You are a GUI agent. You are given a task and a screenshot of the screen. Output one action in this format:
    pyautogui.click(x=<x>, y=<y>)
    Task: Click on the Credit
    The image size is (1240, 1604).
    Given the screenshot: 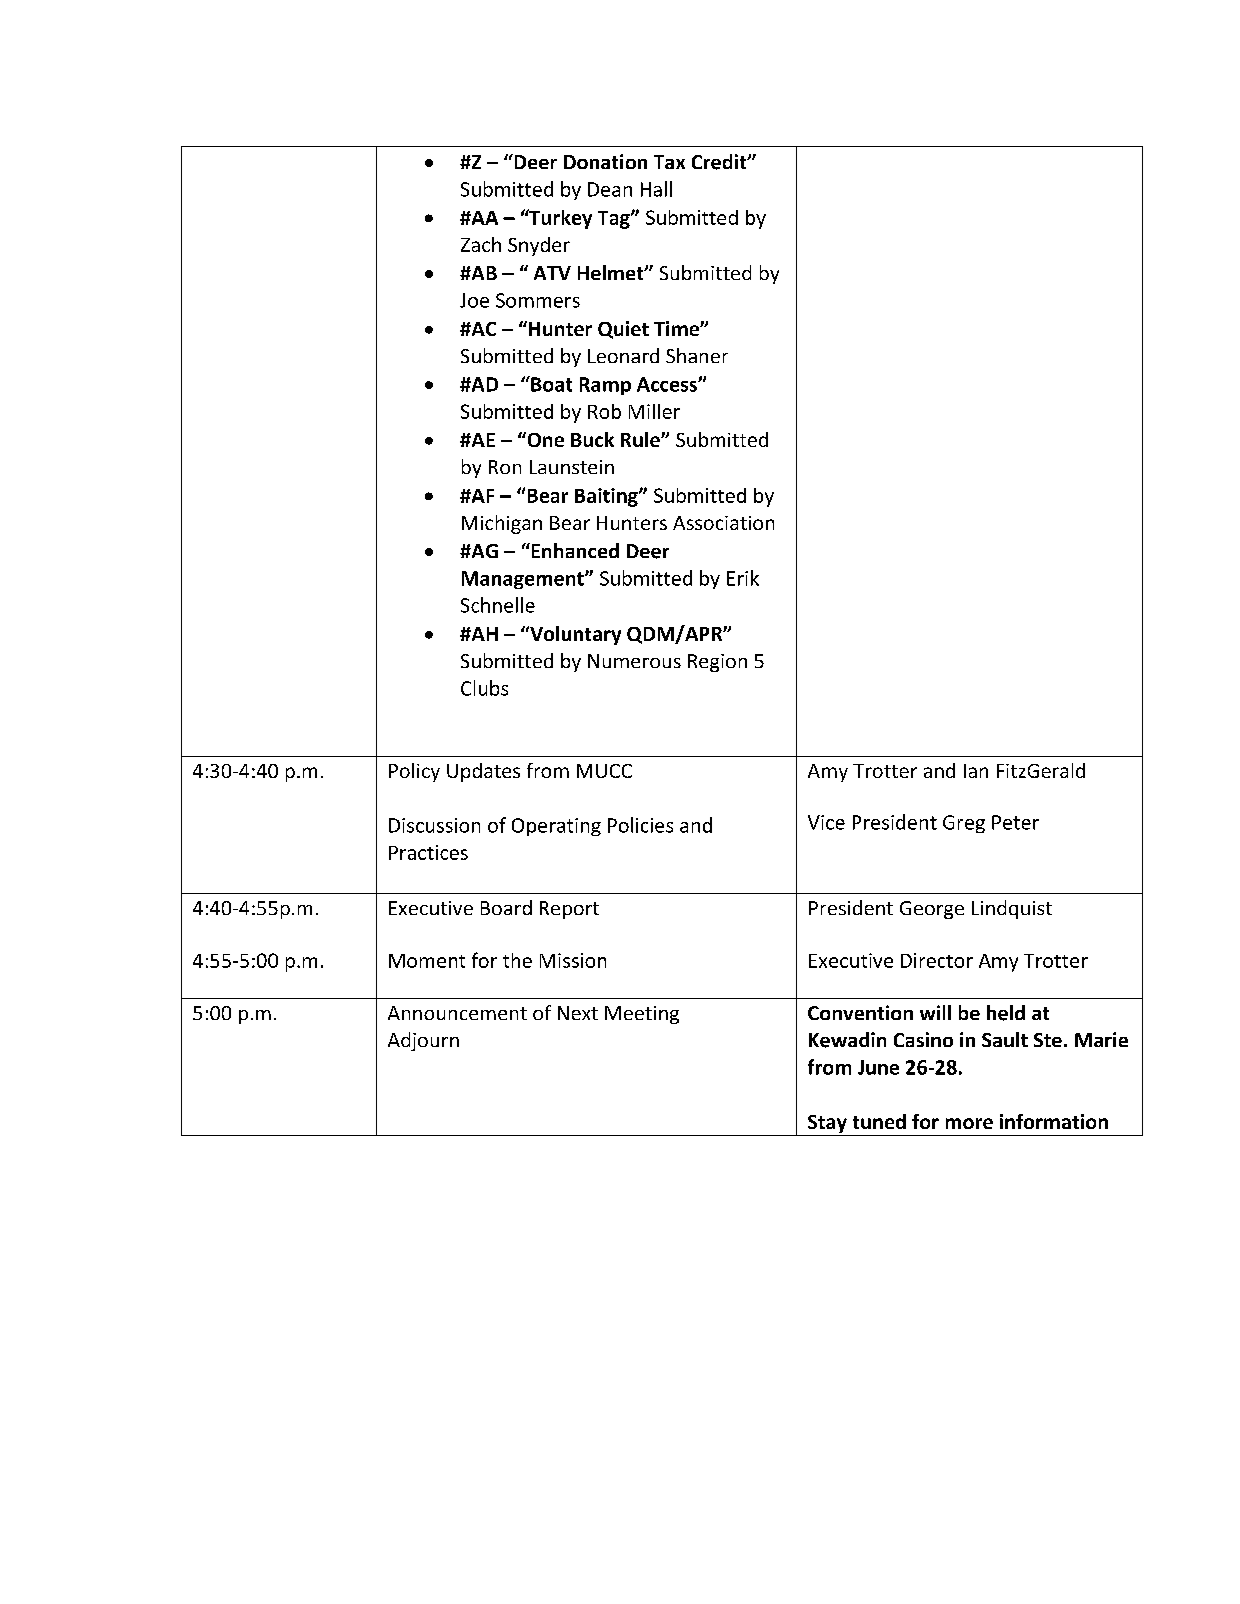 What is the action you would take?
    pyautogui.click(x=720, y=162)
